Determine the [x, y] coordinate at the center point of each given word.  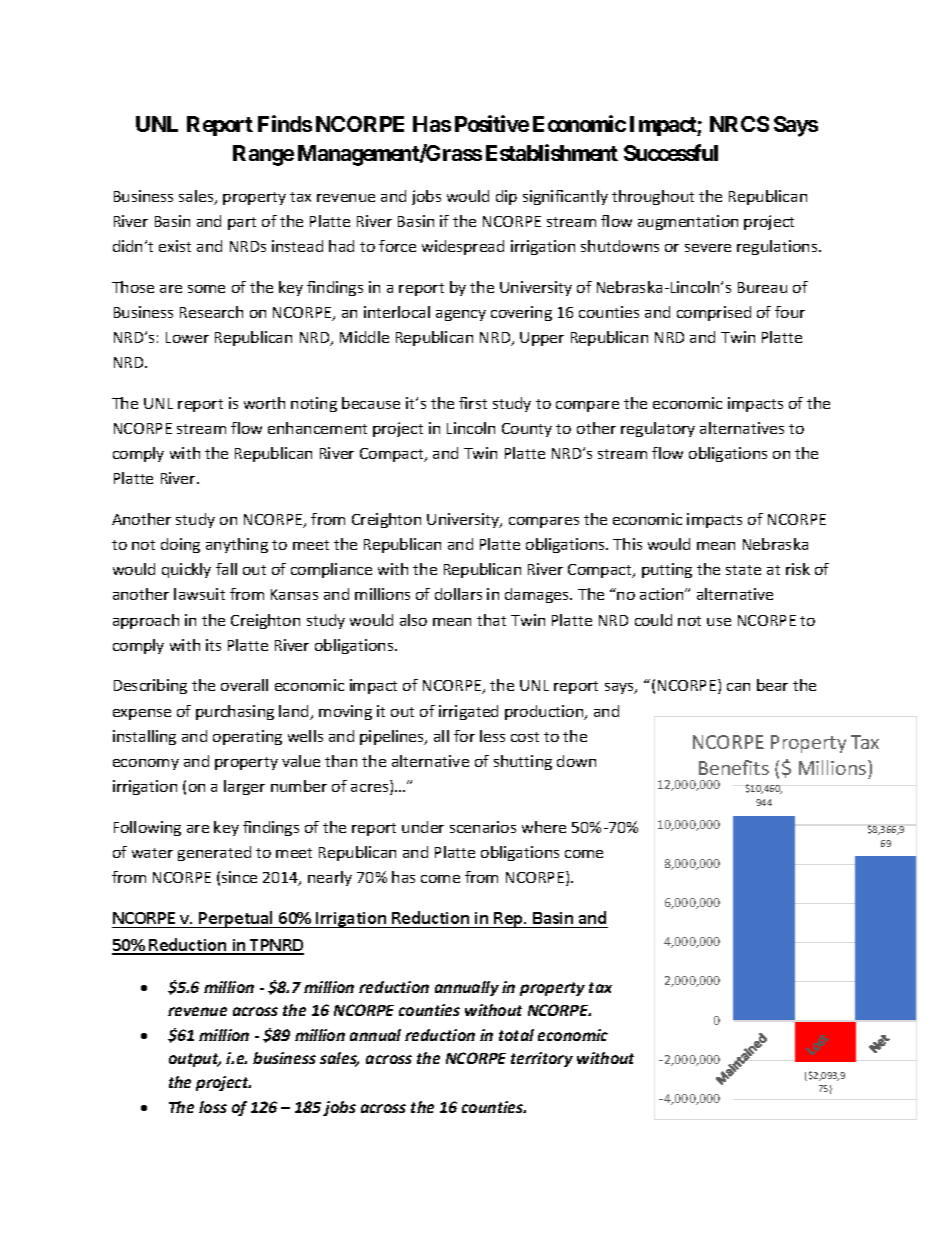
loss [213, 1107]
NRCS [739, 124]
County [527, 430]
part [242, 223]
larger [244, 787]
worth [264, 403]
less [492, 736]
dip [506, 197]
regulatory [658, 429]
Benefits [734, 767]
